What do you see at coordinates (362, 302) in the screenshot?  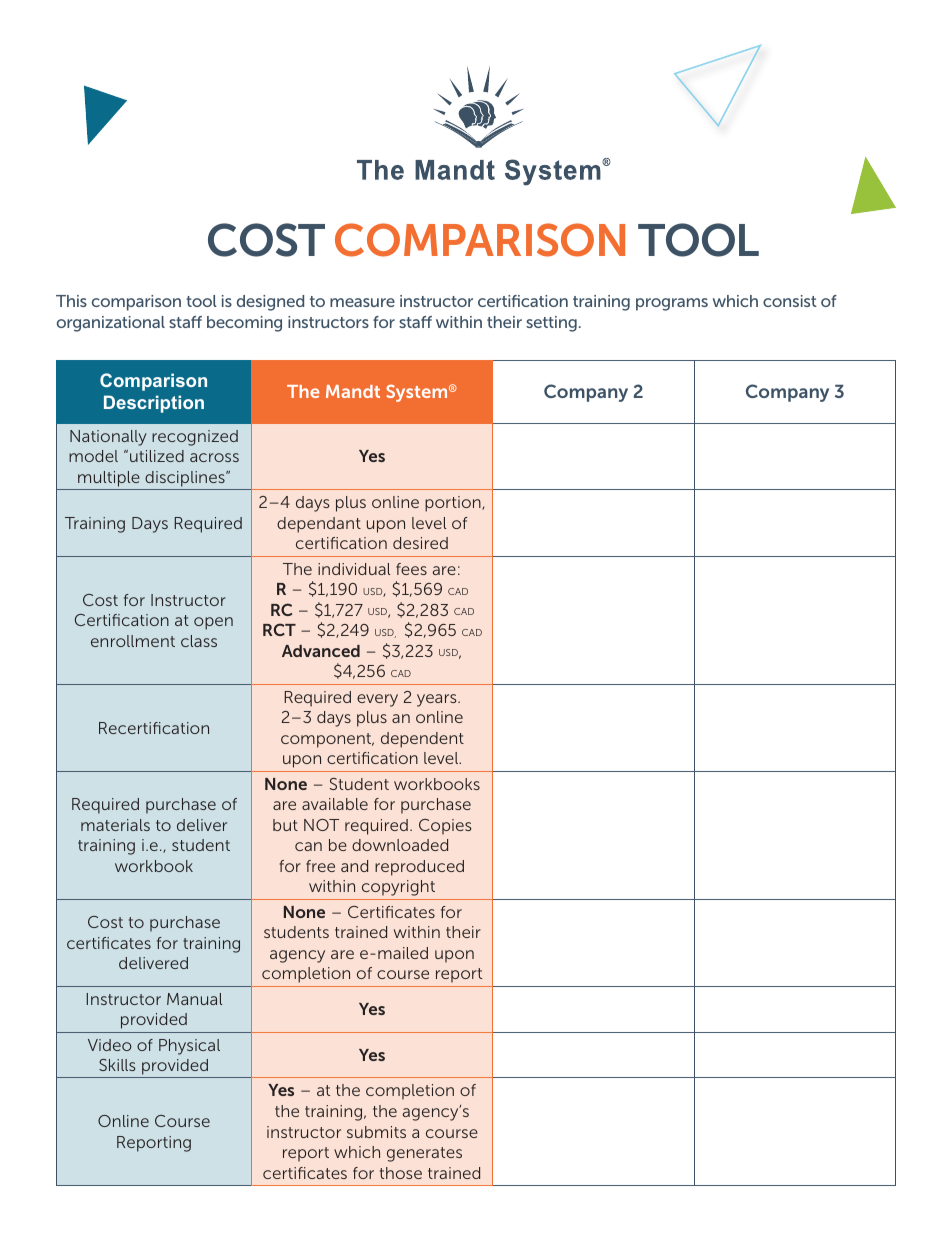 I see `measure` at bounding box center [362, 302].
